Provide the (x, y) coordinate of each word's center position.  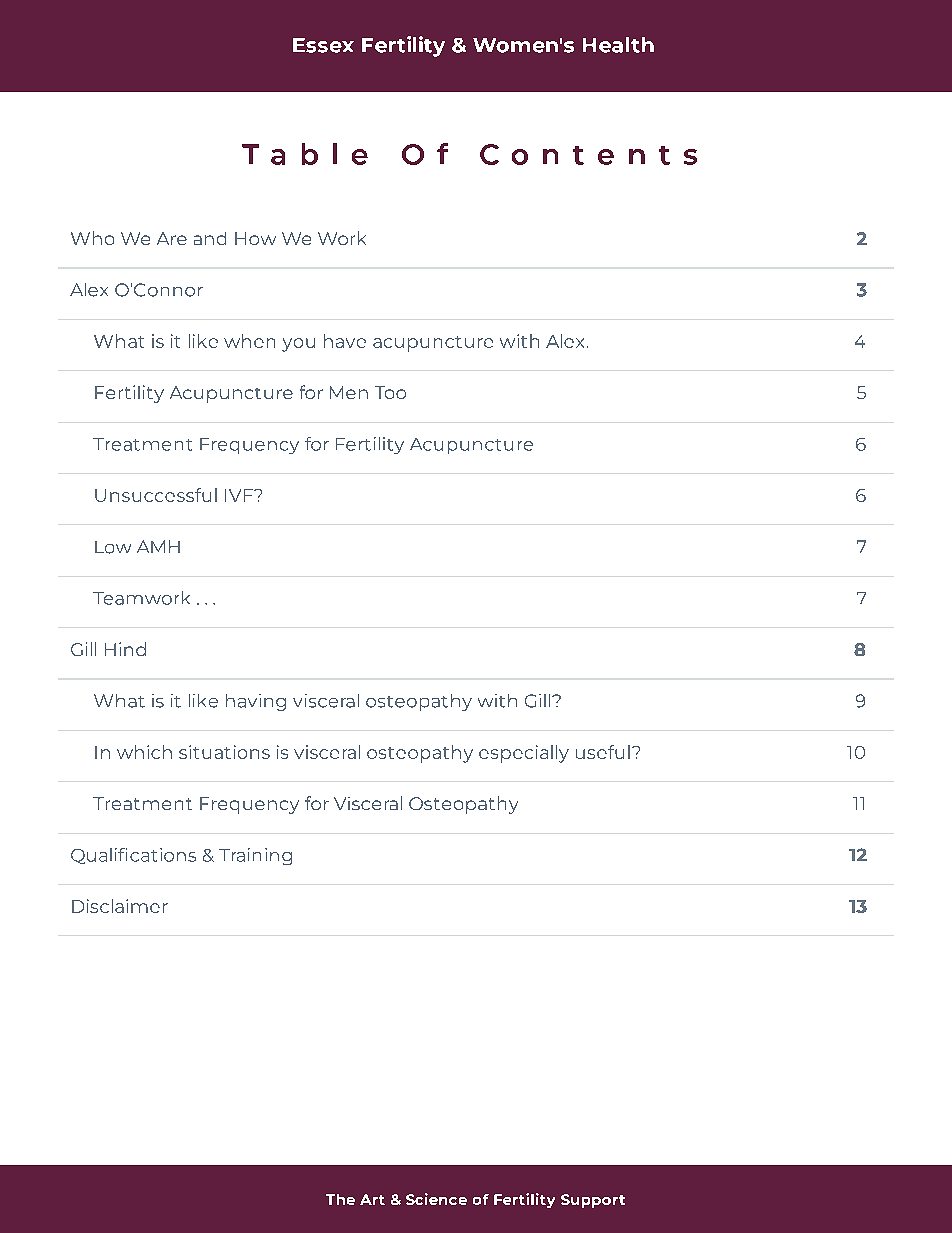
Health (618, 45)
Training (255, 856)
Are (172, 238)
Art (372, 1199)
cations (163, 855)
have (345, 341)
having (256, 702)
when (249, 341)
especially (524, 754)
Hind (125, 649)
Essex (323, 45)
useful (603, 752)
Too (390, 392)
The (340, 1199)
